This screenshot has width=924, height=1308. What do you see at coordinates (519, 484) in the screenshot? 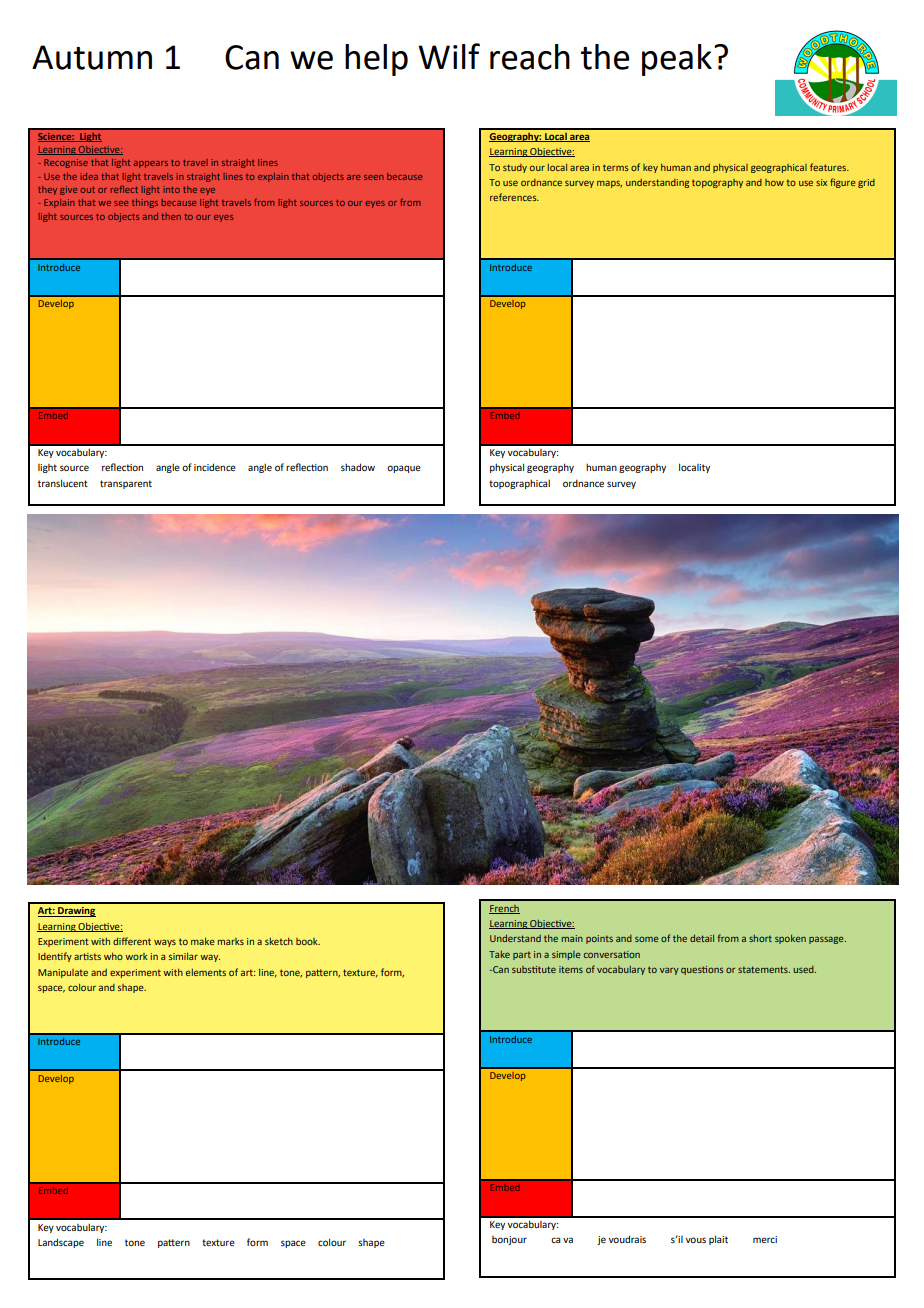
I see `topographical` at bounding box center [519, 484].
